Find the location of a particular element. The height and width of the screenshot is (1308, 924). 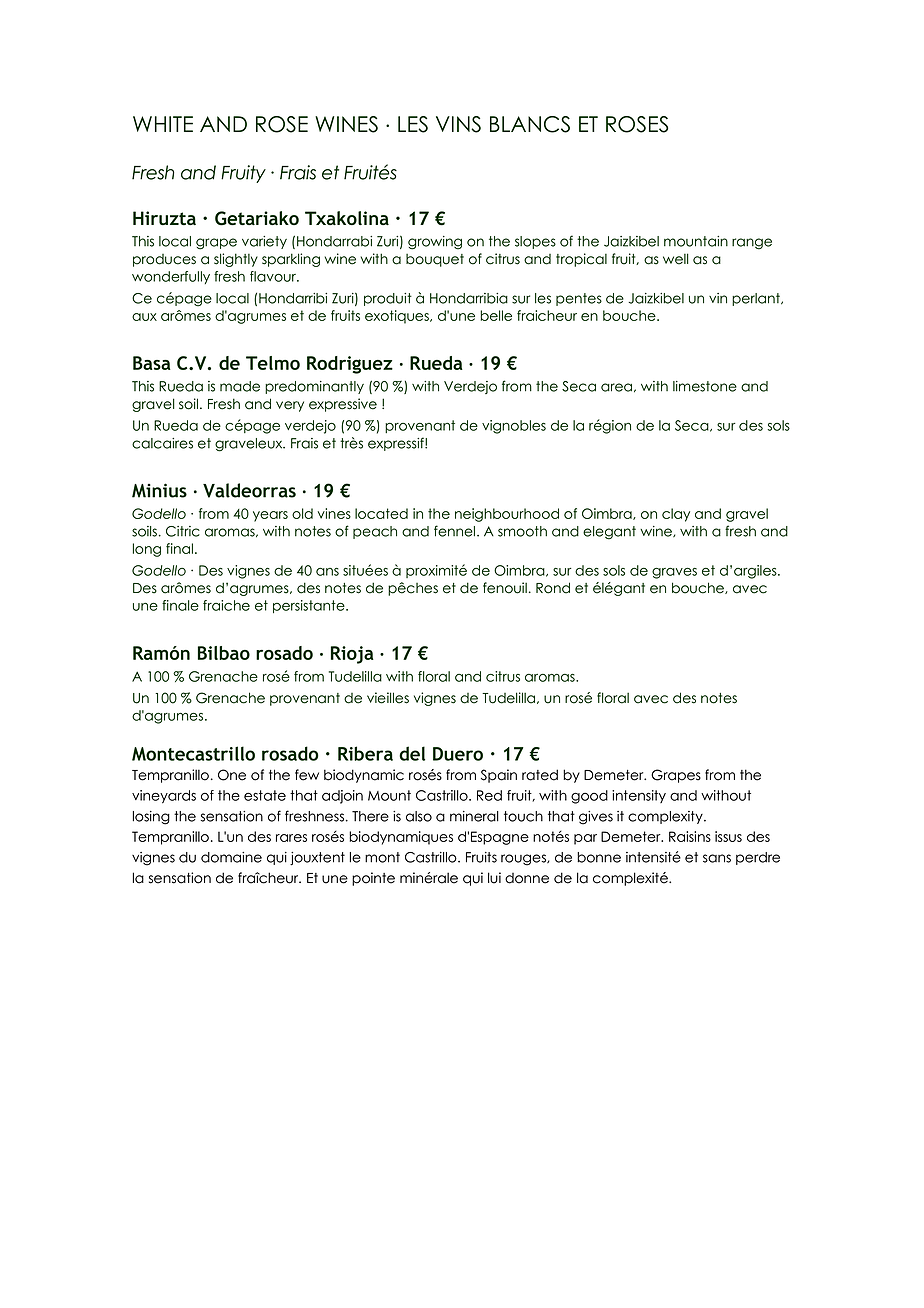

neighbourhood is located at coordinates (507, 515).
